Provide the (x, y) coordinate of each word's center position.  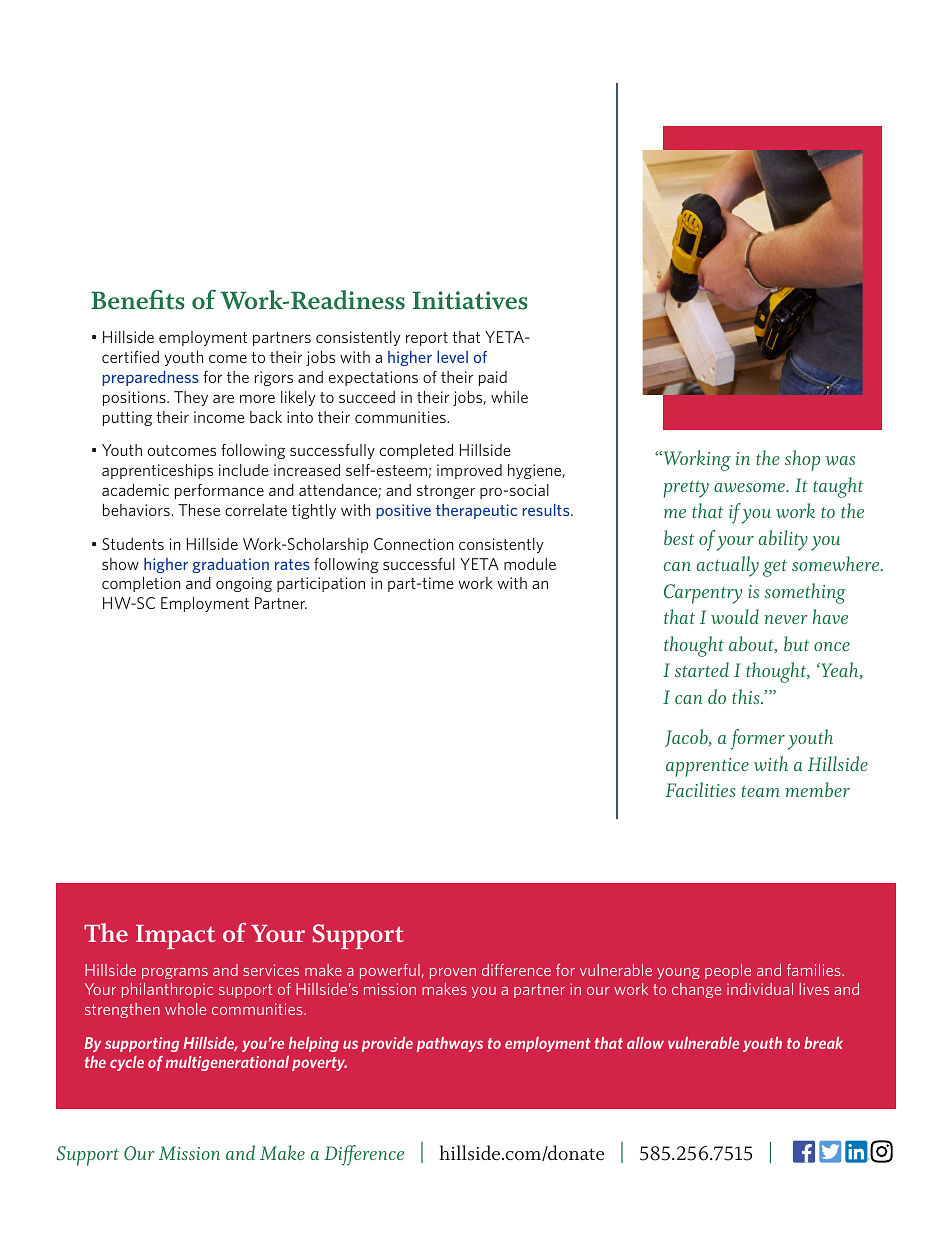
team (761, 791)
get (775, 568)
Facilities (700, 789)
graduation (230, 565)
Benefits (138, 300)
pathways (450, 1044)
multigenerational (227, 1063)
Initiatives (470, 300)
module (530, 564)
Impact (176, 937)
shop (802, 460)
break (823, 1043)
